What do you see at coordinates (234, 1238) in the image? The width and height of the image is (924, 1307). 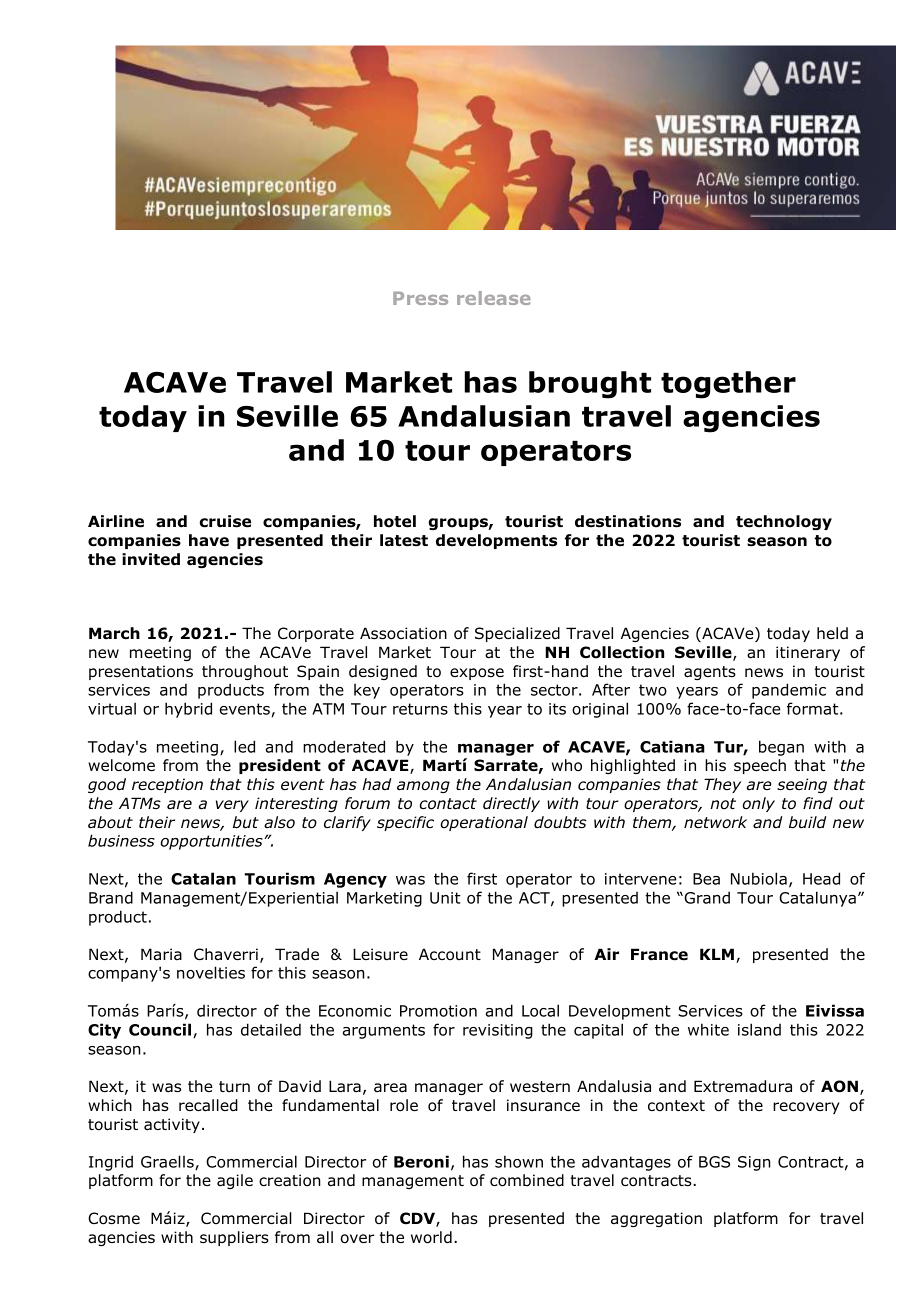 I see `suppliers` at bounding box center [234, 1238].
